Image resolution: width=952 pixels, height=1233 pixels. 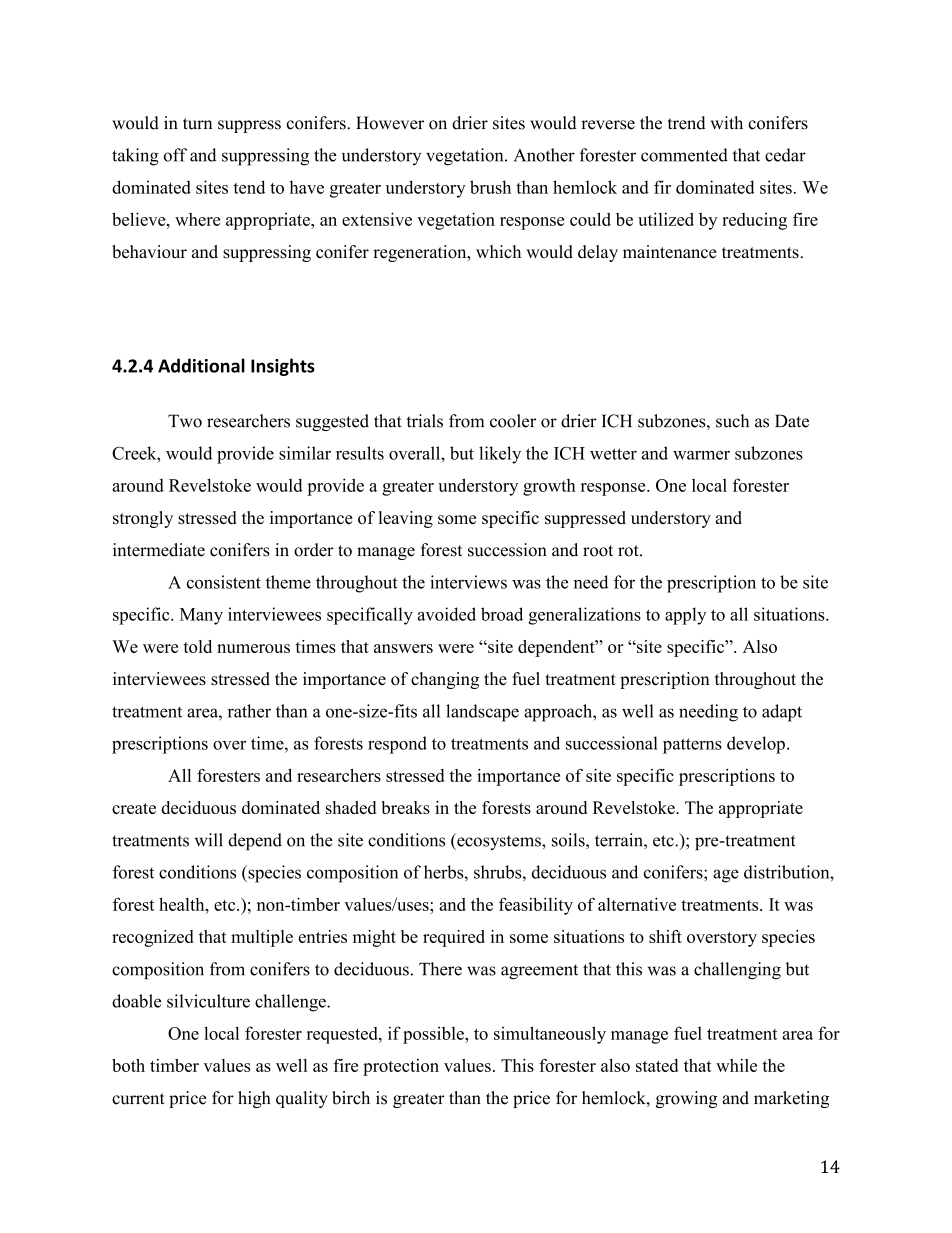 I want to click on avoided, so click(x=446, y=614).
